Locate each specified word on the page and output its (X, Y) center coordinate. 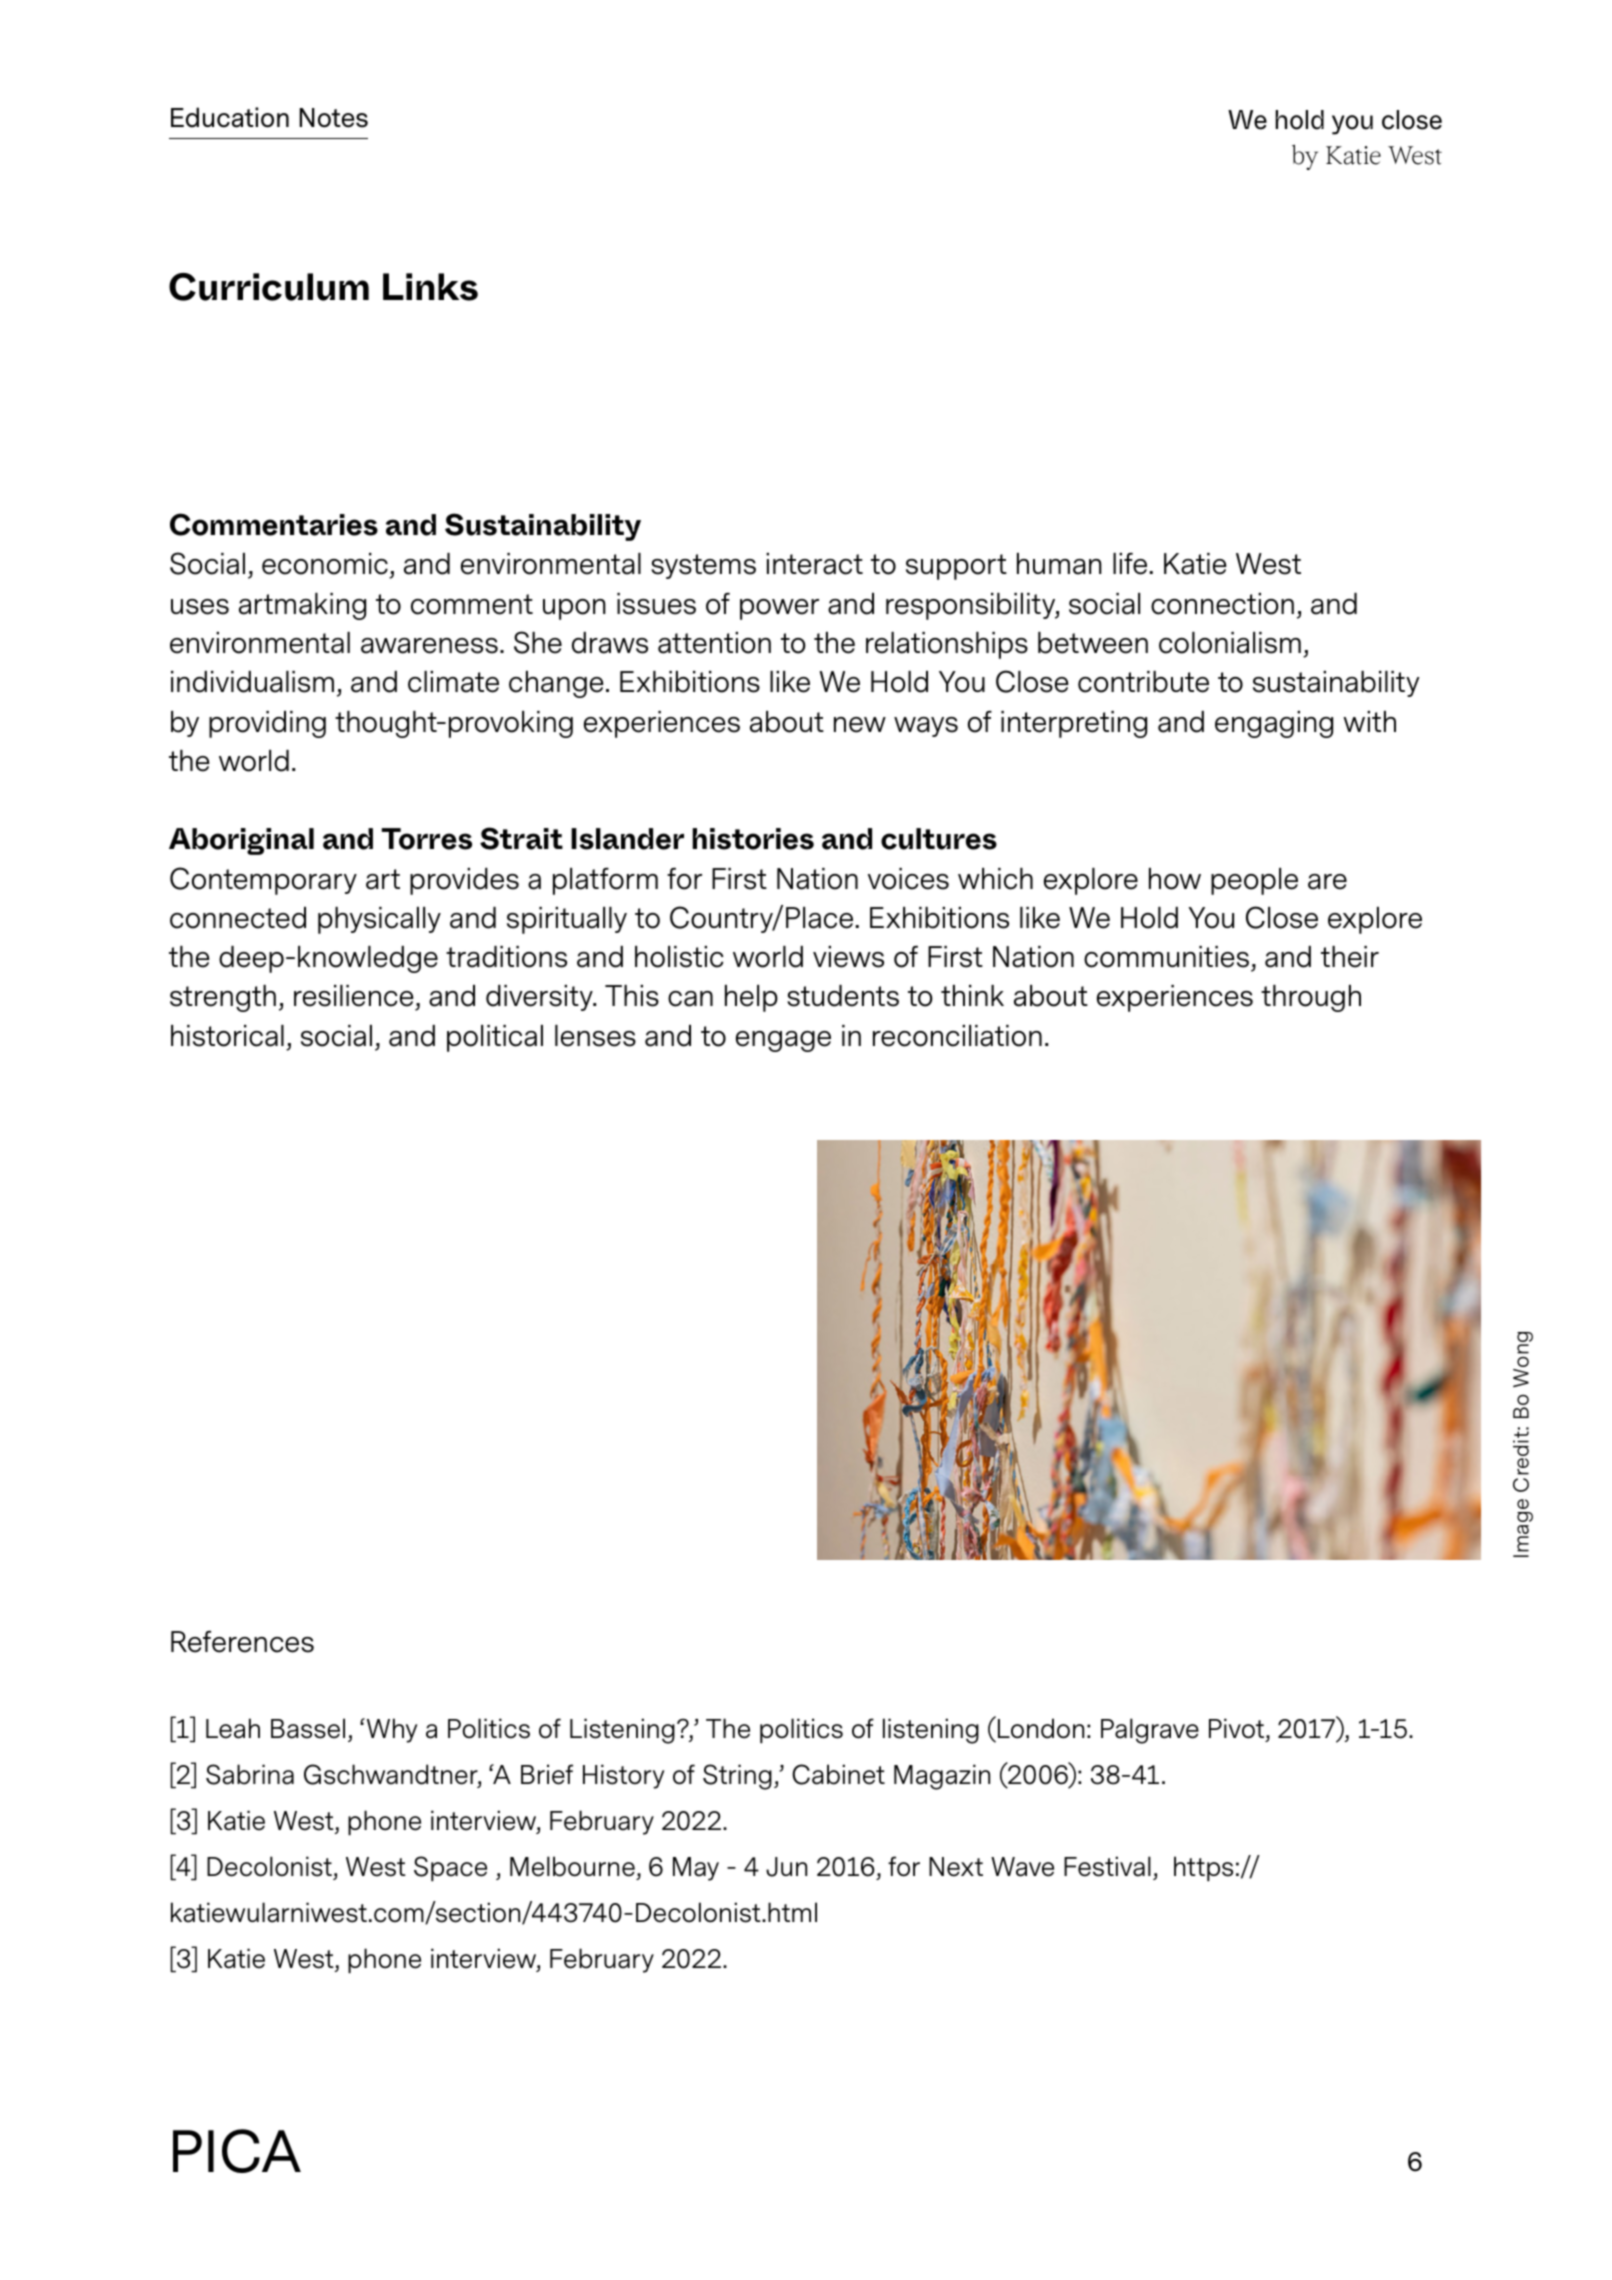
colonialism (1230, 643)
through (1311, 998)
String (737, 1777)
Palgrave (1150, 1731)
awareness (429, 646)
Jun (786, 1867)
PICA (237, 2151)
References (242, 1642)
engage (783, 1041)
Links (430, 287)
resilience (355, 997)
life (1130, 564)
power (779, 609)
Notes (333, 118)
